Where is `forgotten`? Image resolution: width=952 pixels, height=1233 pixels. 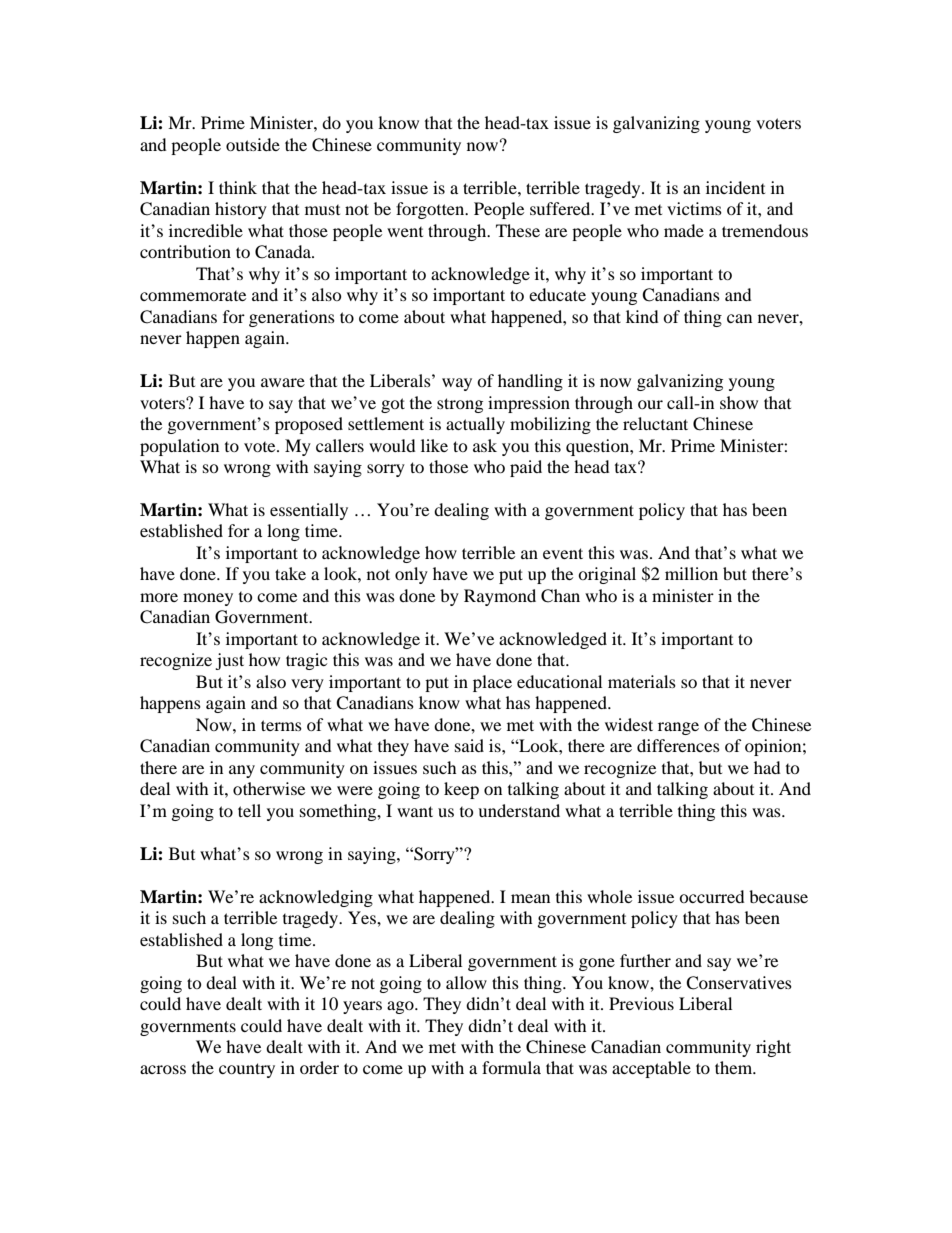 forgotten is located at coordinates (431, 210).
